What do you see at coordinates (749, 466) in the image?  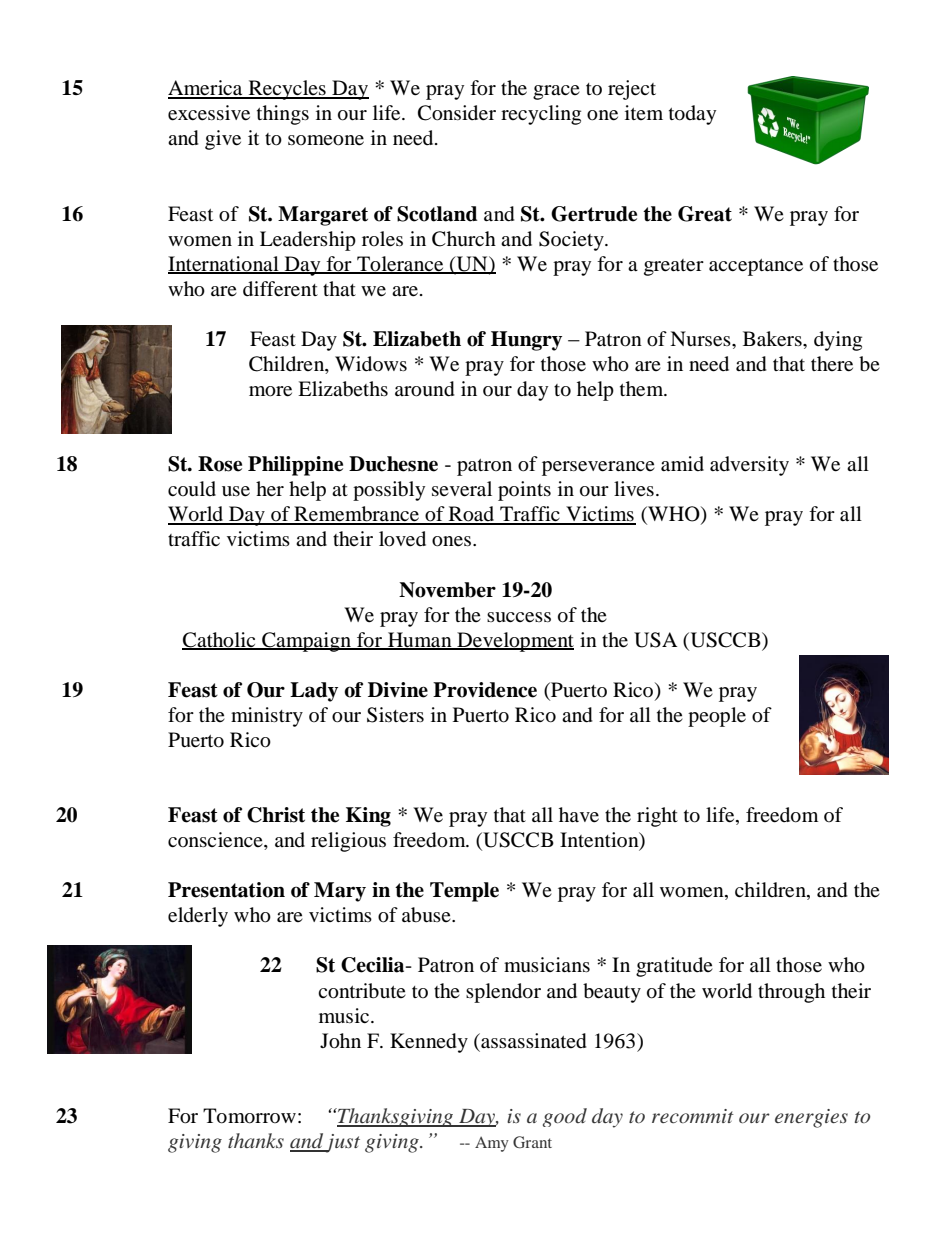 I see `adversity` at bounding box center [749, 466].
